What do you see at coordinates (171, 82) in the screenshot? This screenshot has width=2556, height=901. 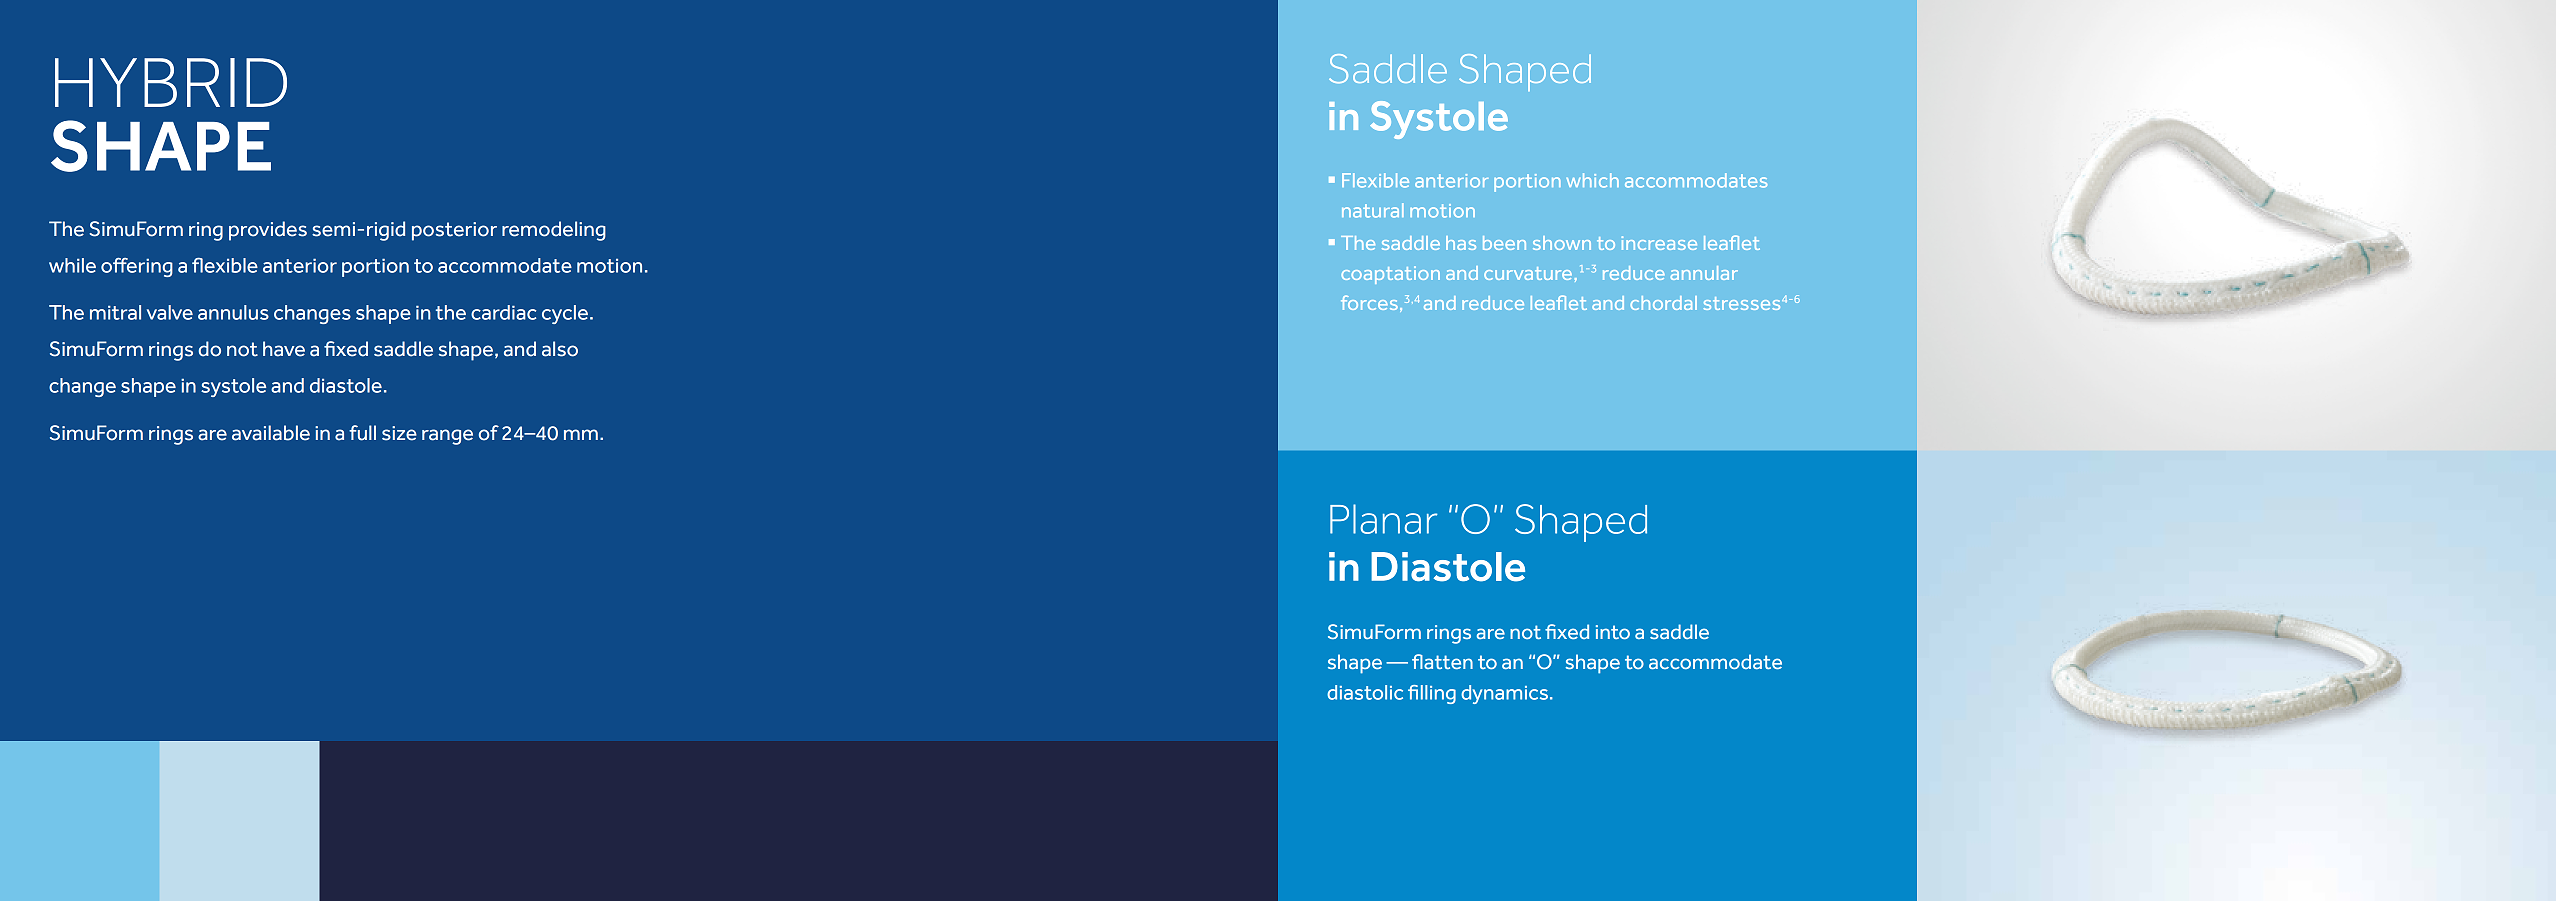 I see `HYBRID` at bounding box center [171, 82].
